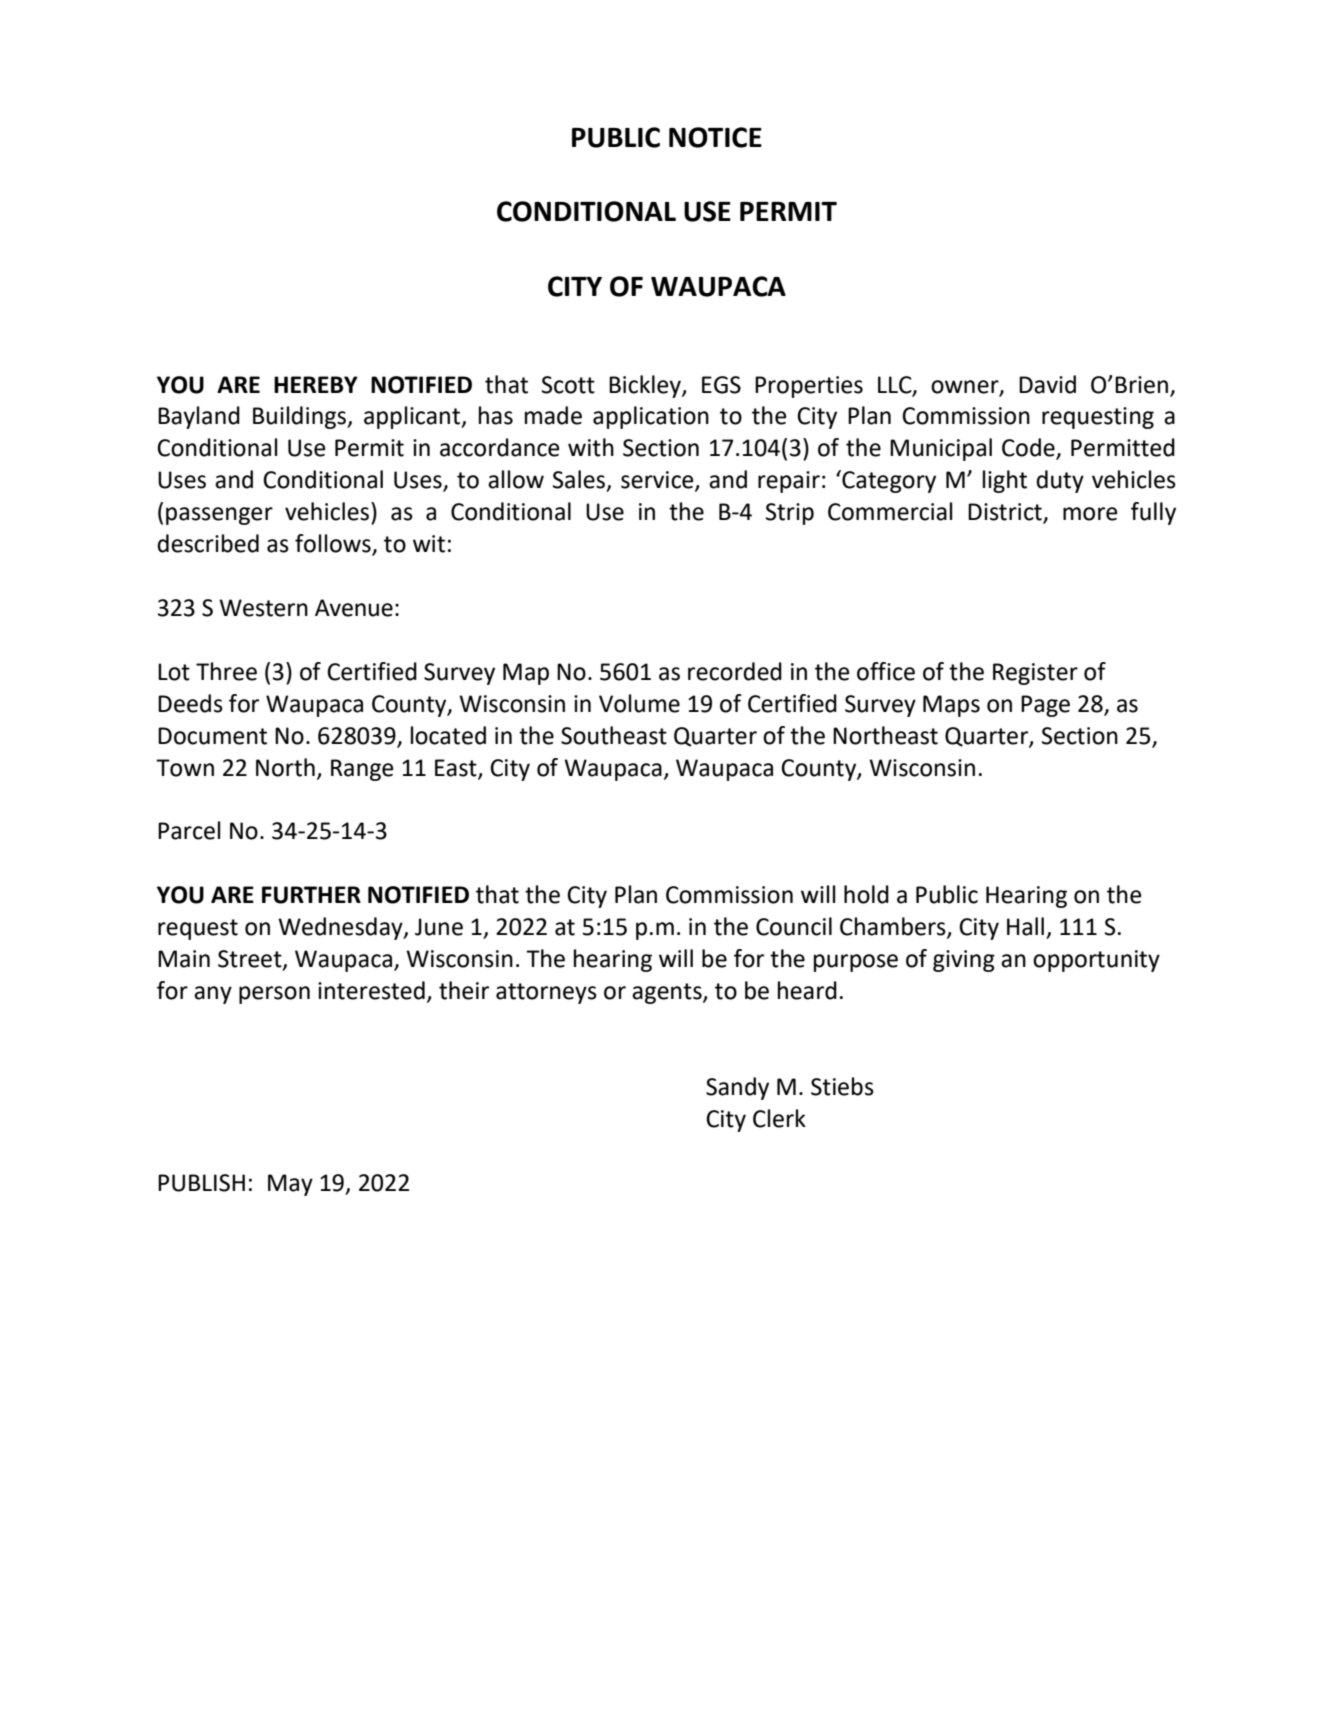  I want to click on Three, so click(226, 671).
